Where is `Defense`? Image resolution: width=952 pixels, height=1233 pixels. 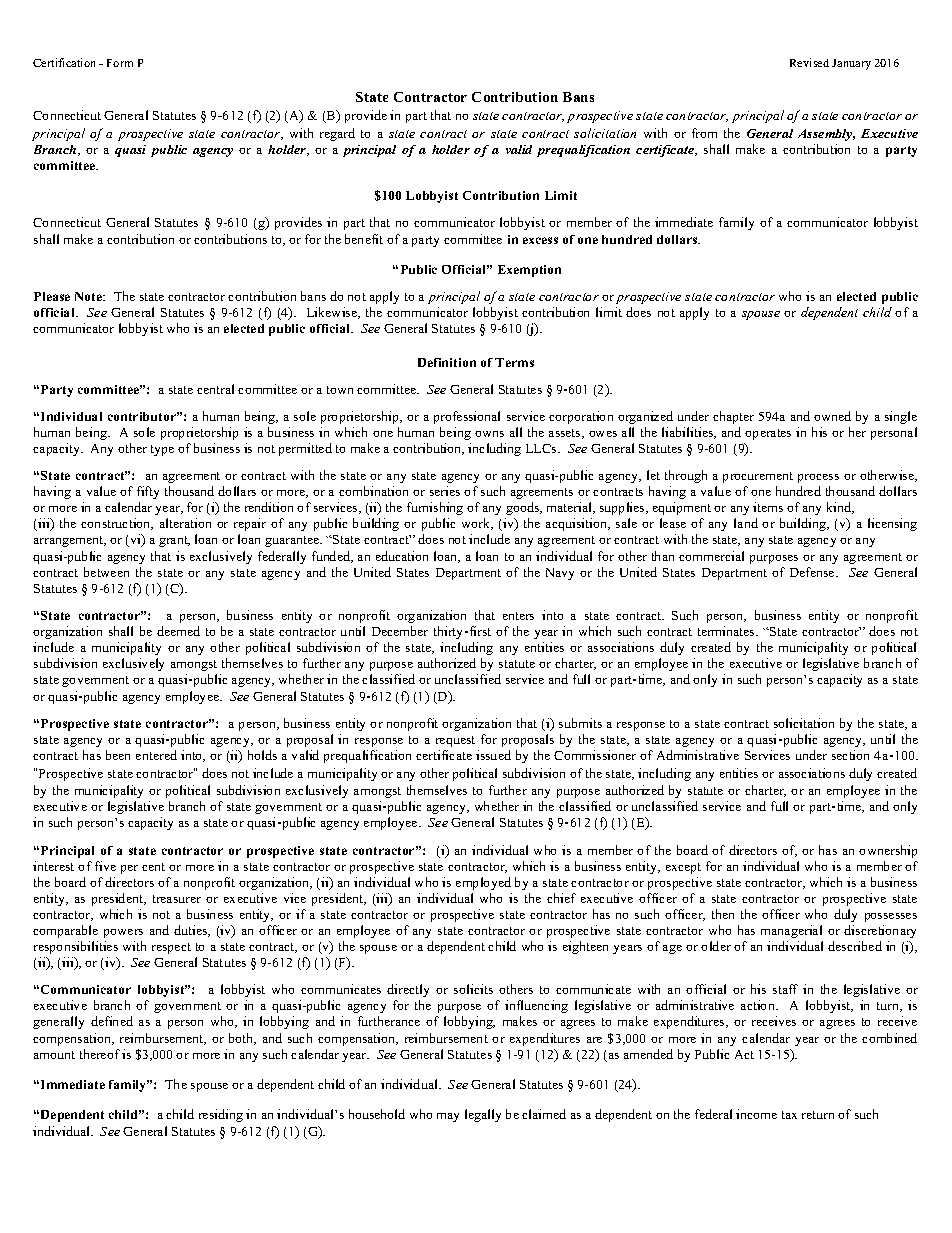
Defense is located at coordinates (813, 572).
